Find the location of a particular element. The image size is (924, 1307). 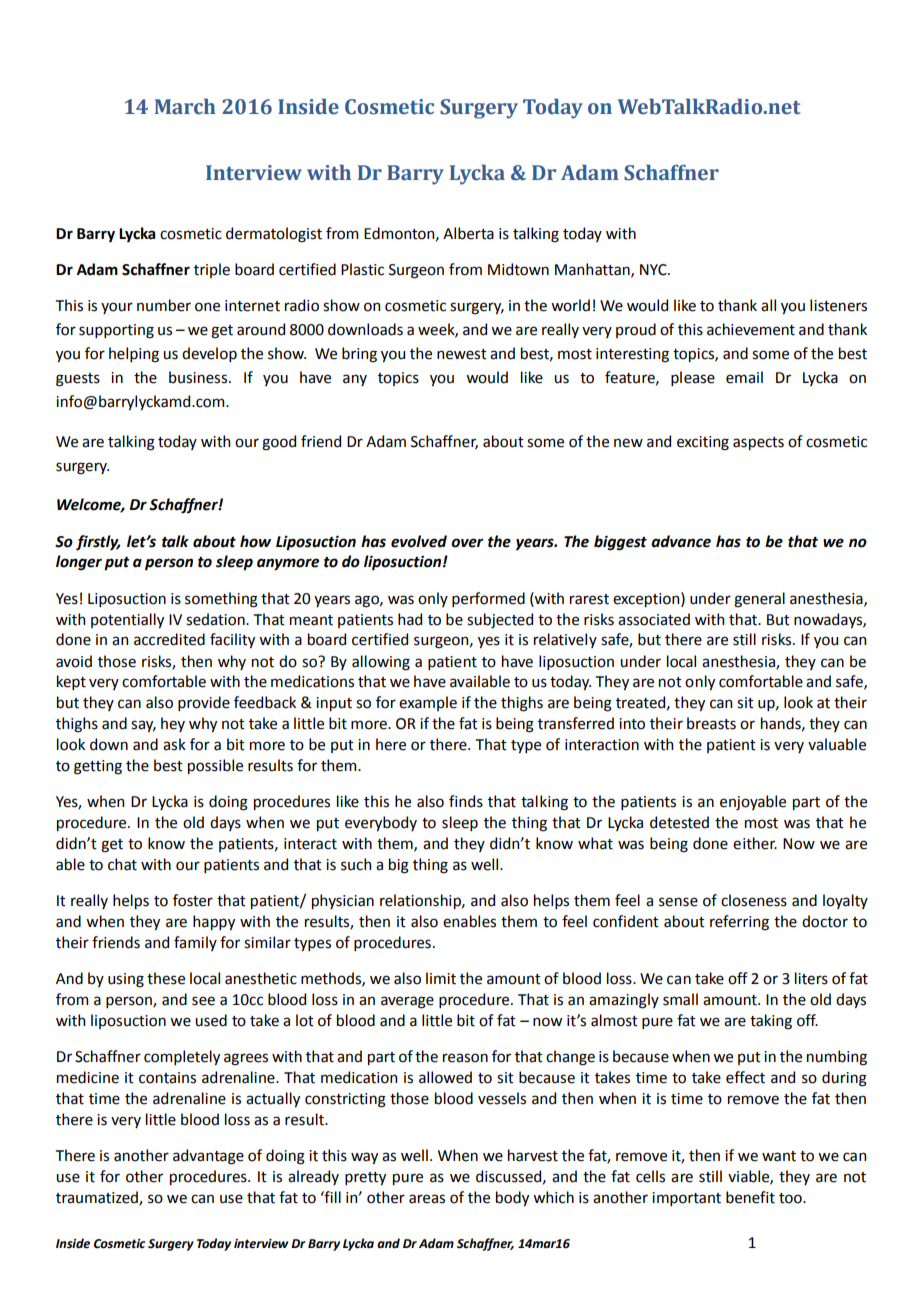

areas is located at coordinates (427, 1199).
